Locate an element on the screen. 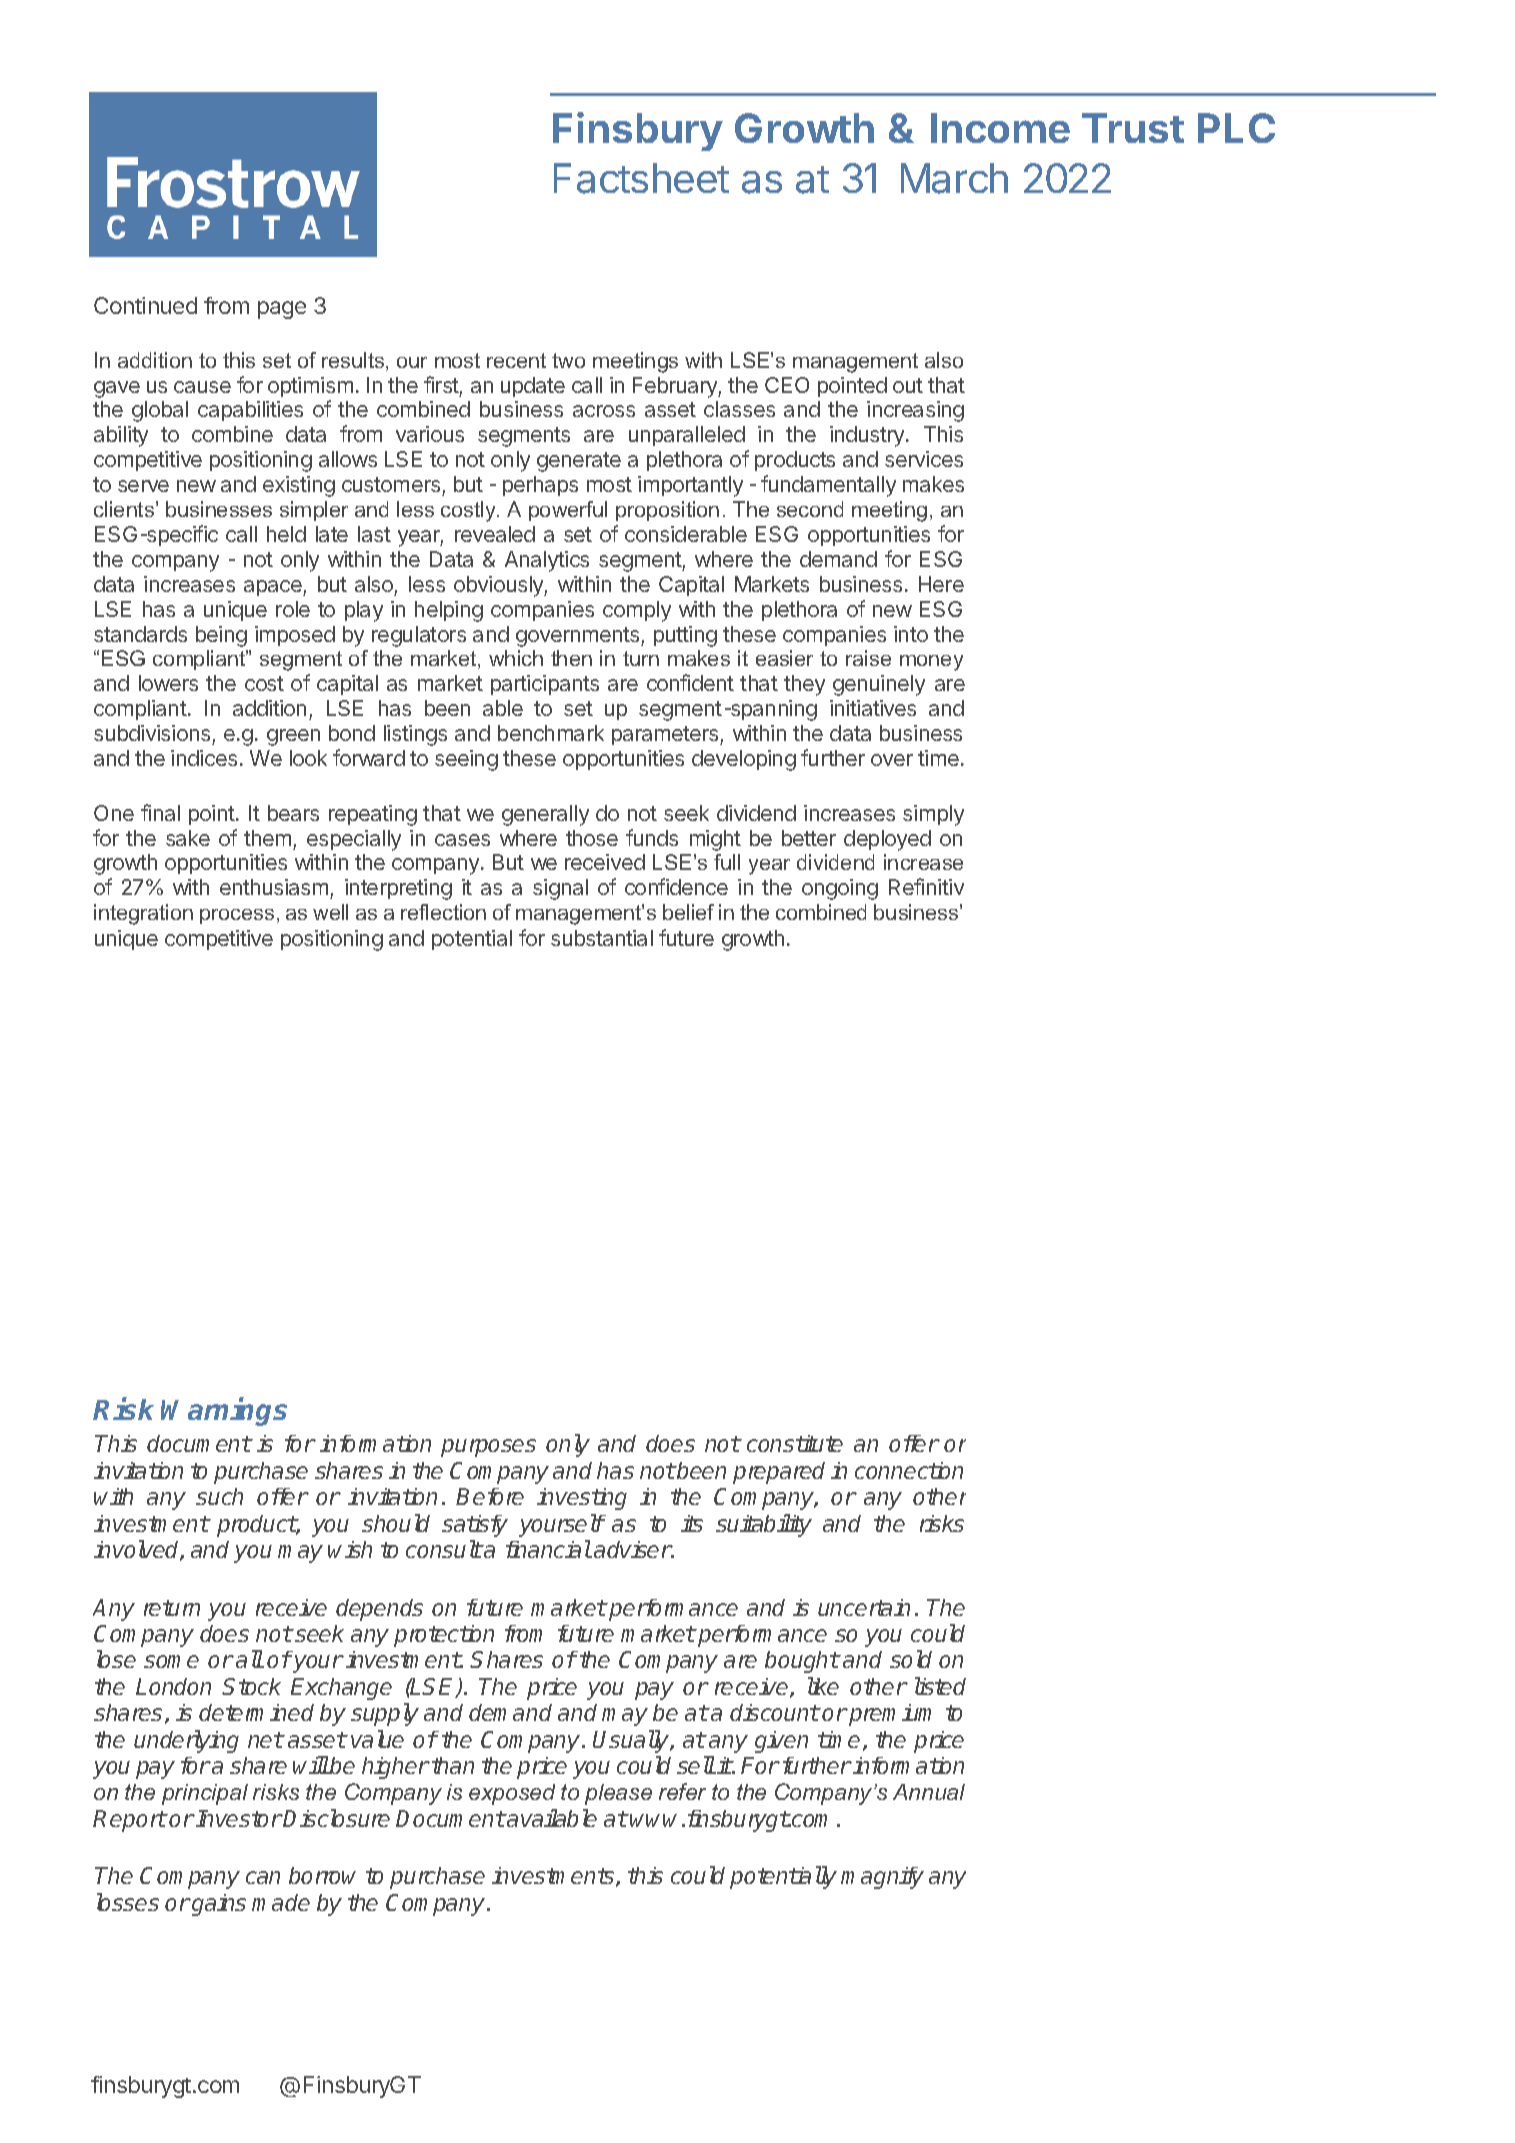 The width and height of the screenshot is (1515, 2143). two is located at coordinates (568, 360).
